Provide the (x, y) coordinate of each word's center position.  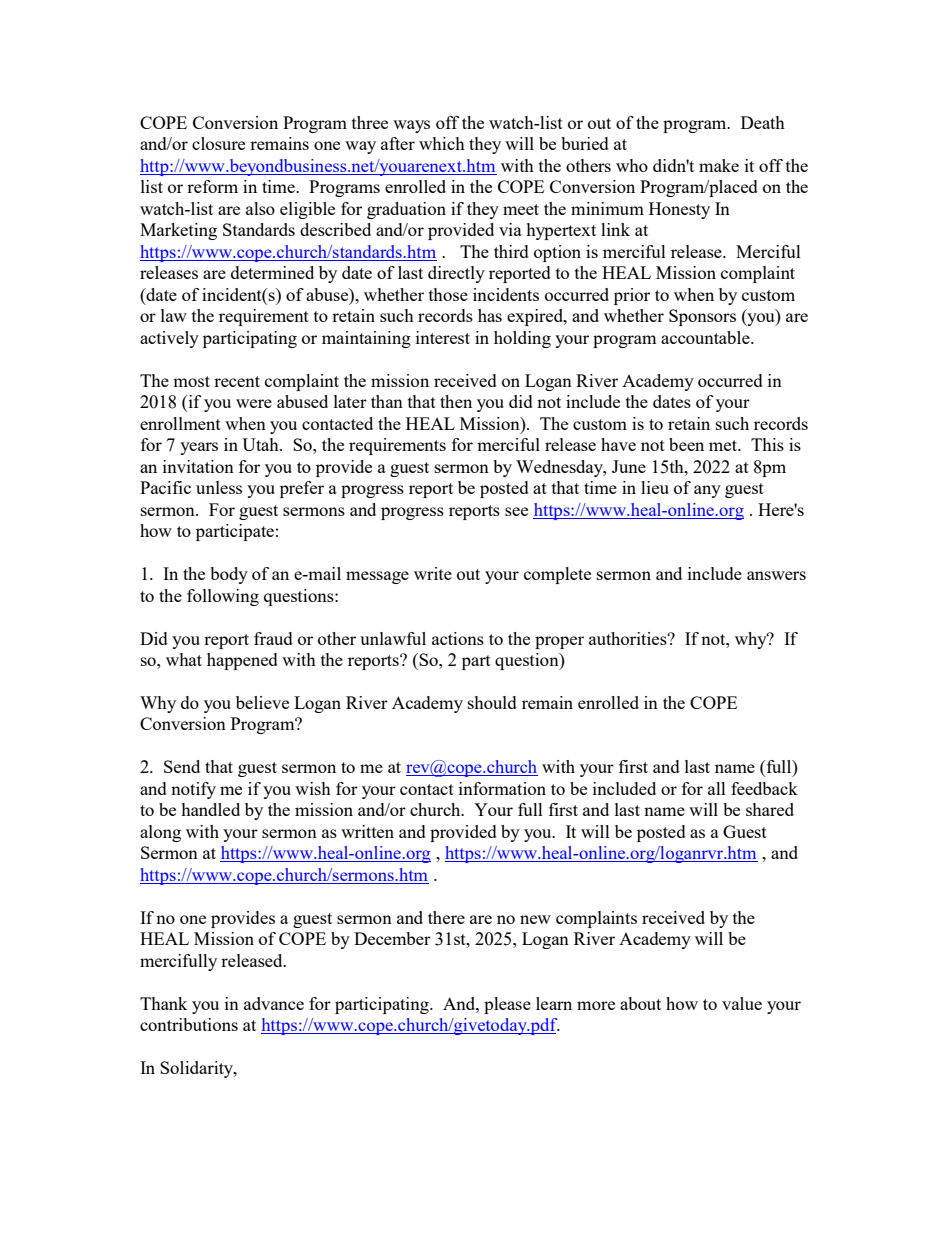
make (719, 165)
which (442, 143)
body (229, 575)
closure (218, 143)
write (433, 573)
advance (274, 1003)
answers (776, 575)
